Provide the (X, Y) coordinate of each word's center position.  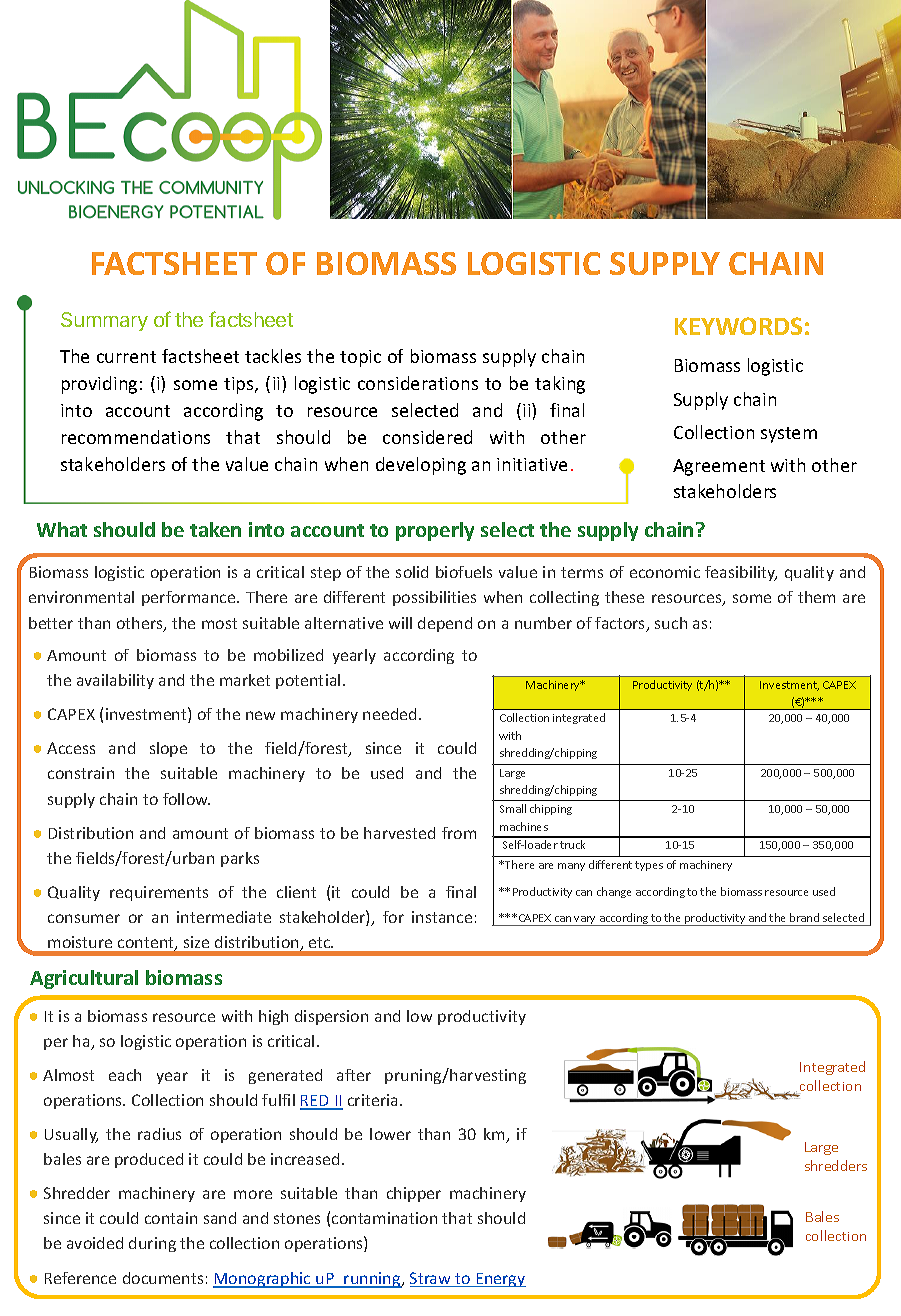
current (126, 357)
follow (186, 799)
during (152, 1244)
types (649, 866)
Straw (432, 1279)
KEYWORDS (738, 326)
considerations (418, 383)
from (459, 833)
